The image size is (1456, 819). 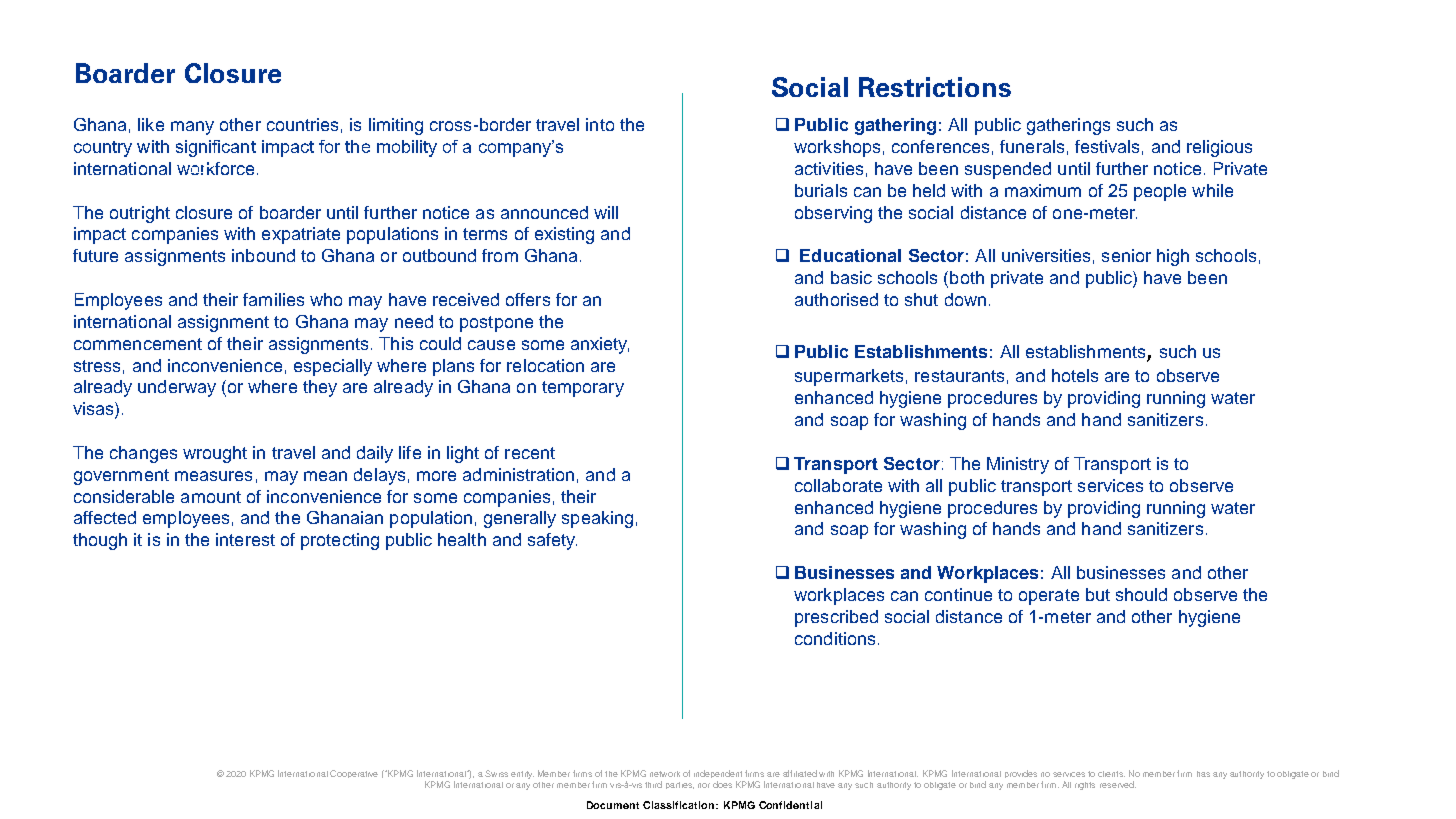 What do you see at coordinates (263, 255) in the screenshot?
I see `inbound` at bounding box center [263, 255].
